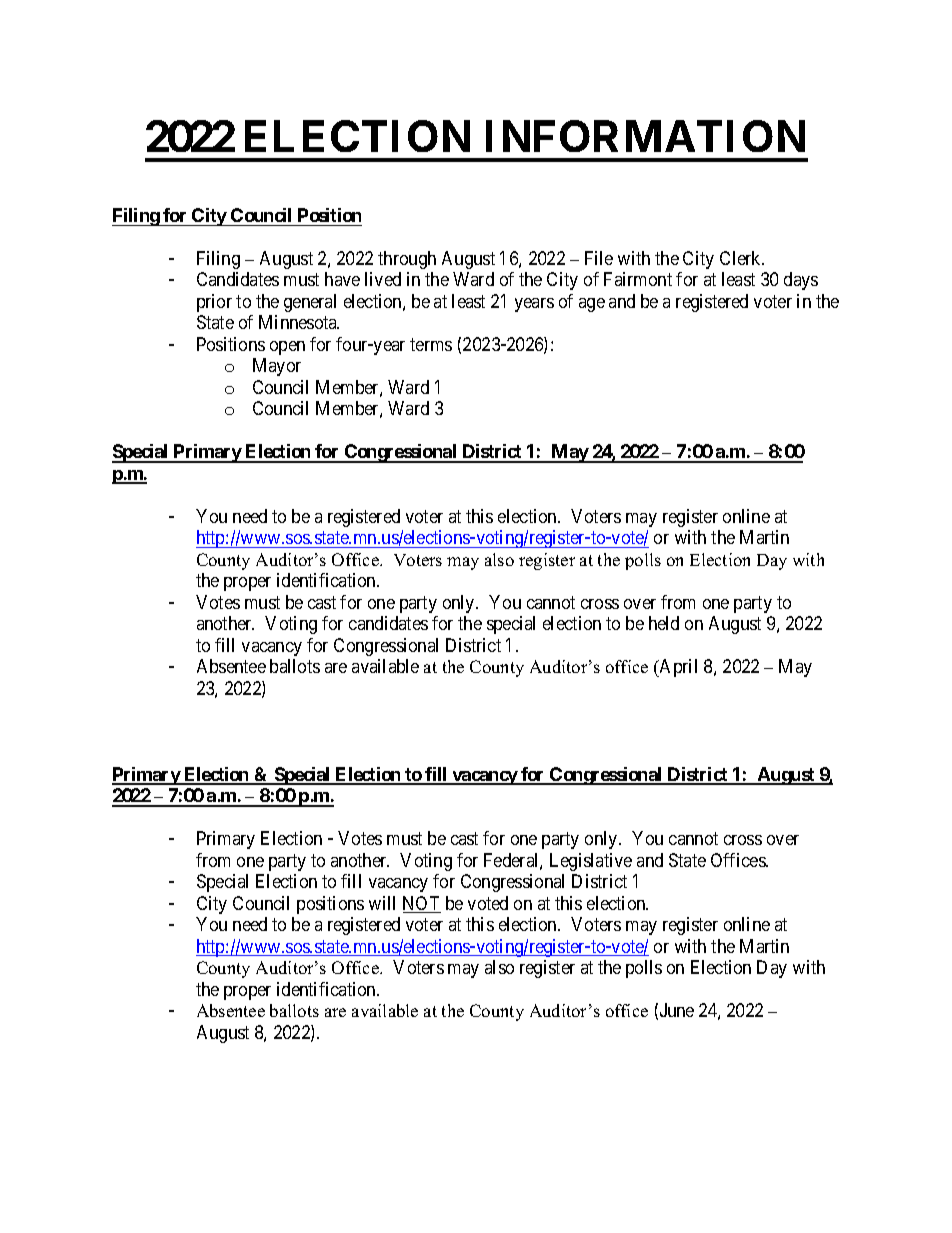 The width and height of the image is (952, 1233). Describe the element at coordinates (645, 136) in the image. I see `INFORMATION` at that location.
